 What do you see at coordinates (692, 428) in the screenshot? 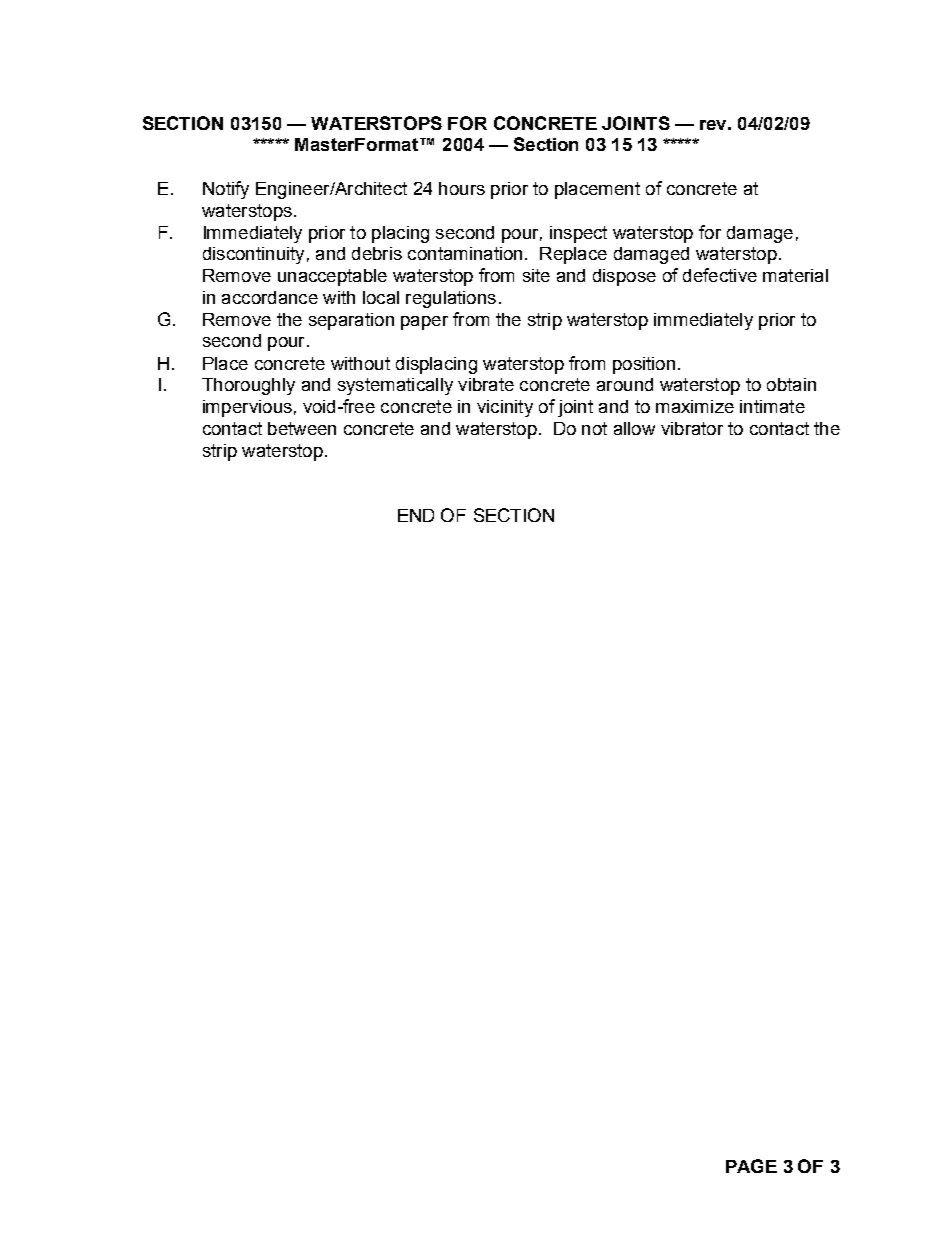
I see `vibrator` at bounding box center [692, 428].
